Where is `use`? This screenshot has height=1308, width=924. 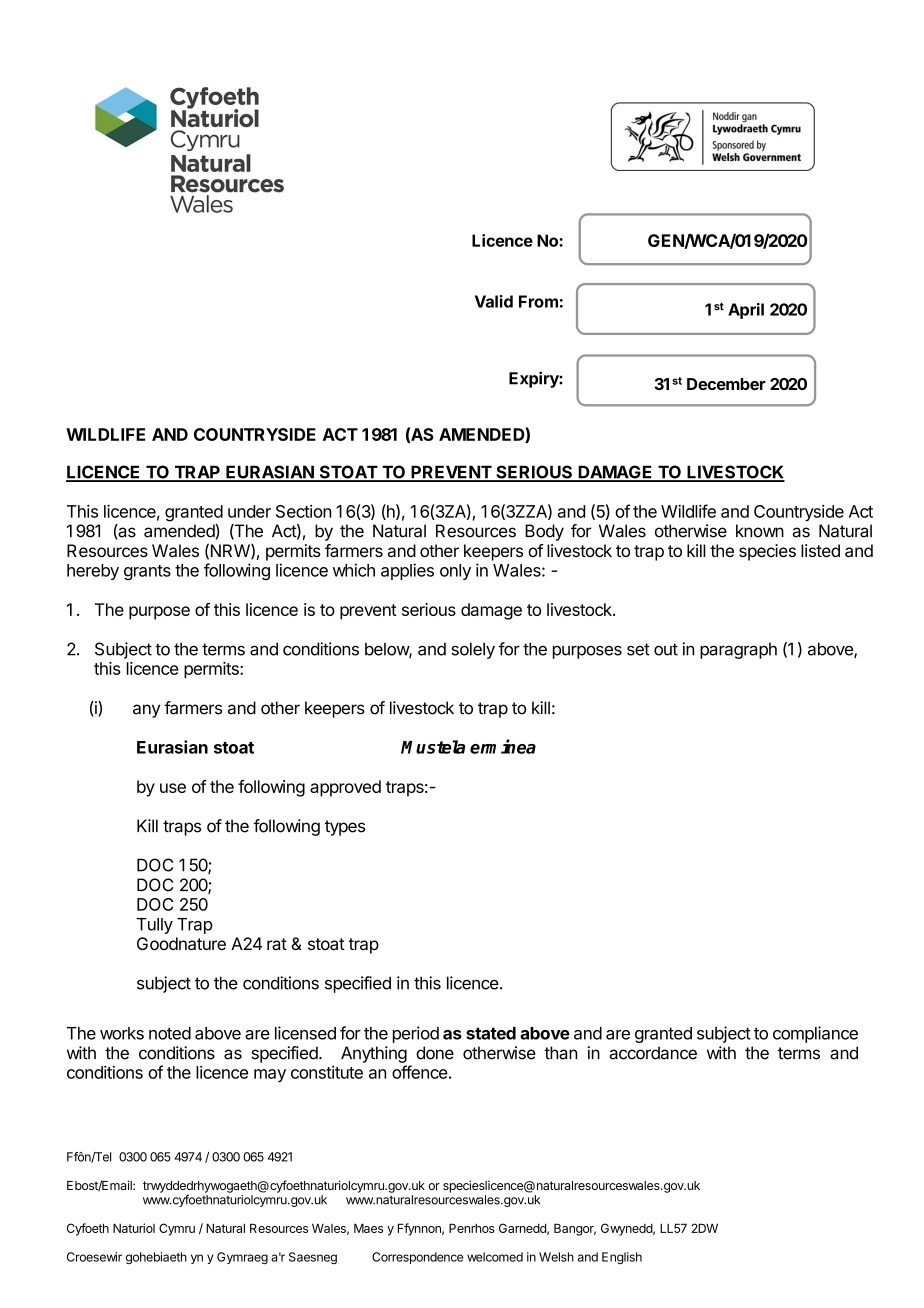 use is located at coordinates (173, 788).
